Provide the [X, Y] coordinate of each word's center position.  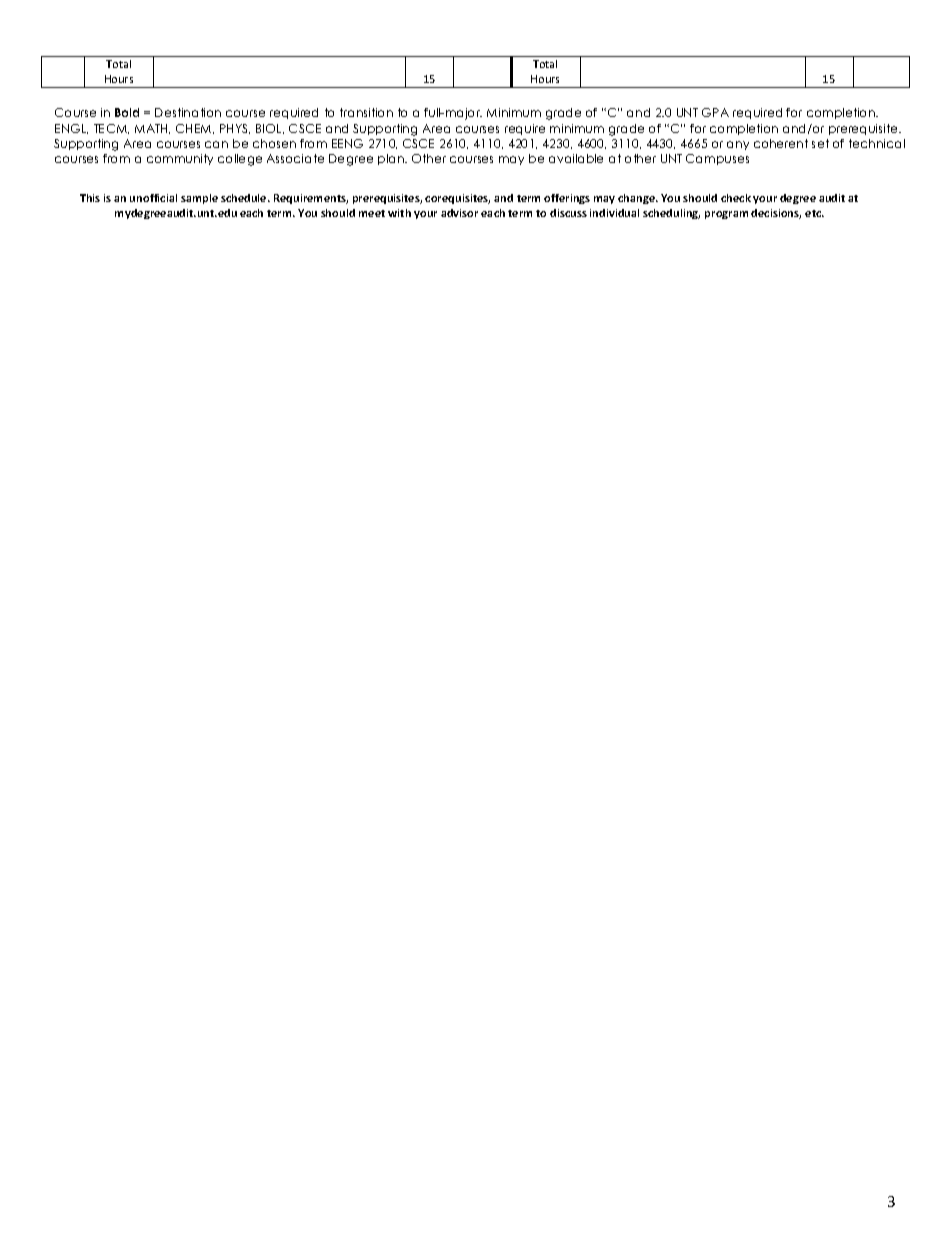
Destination [188, 112]
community [180, 159]
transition [366, 112]
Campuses [717, 159]
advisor [459, 213]
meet [372, 213]
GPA [715, 112]
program [726, 215]
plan [392, 159]
